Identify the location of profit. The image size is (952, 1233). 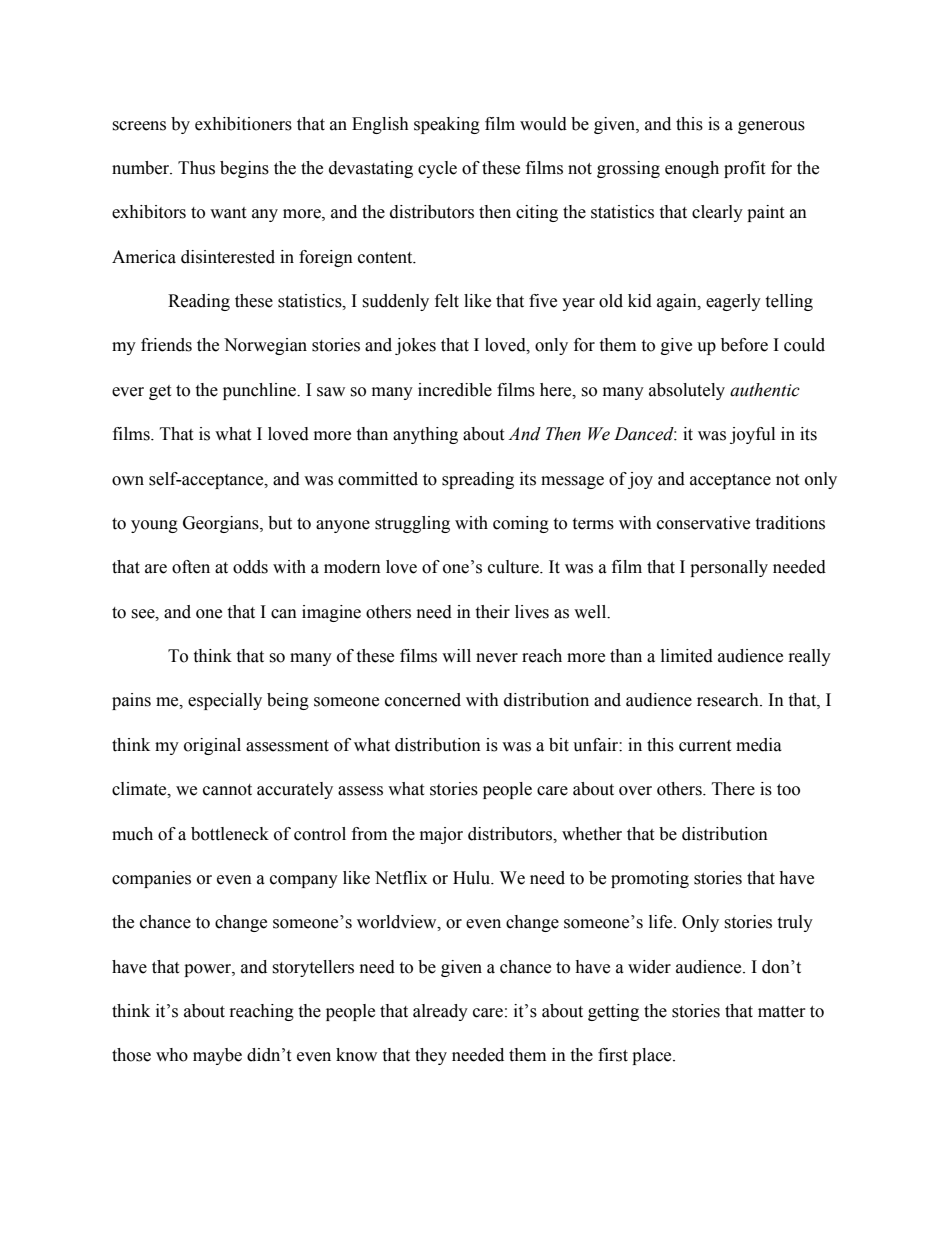
(744, 169).
